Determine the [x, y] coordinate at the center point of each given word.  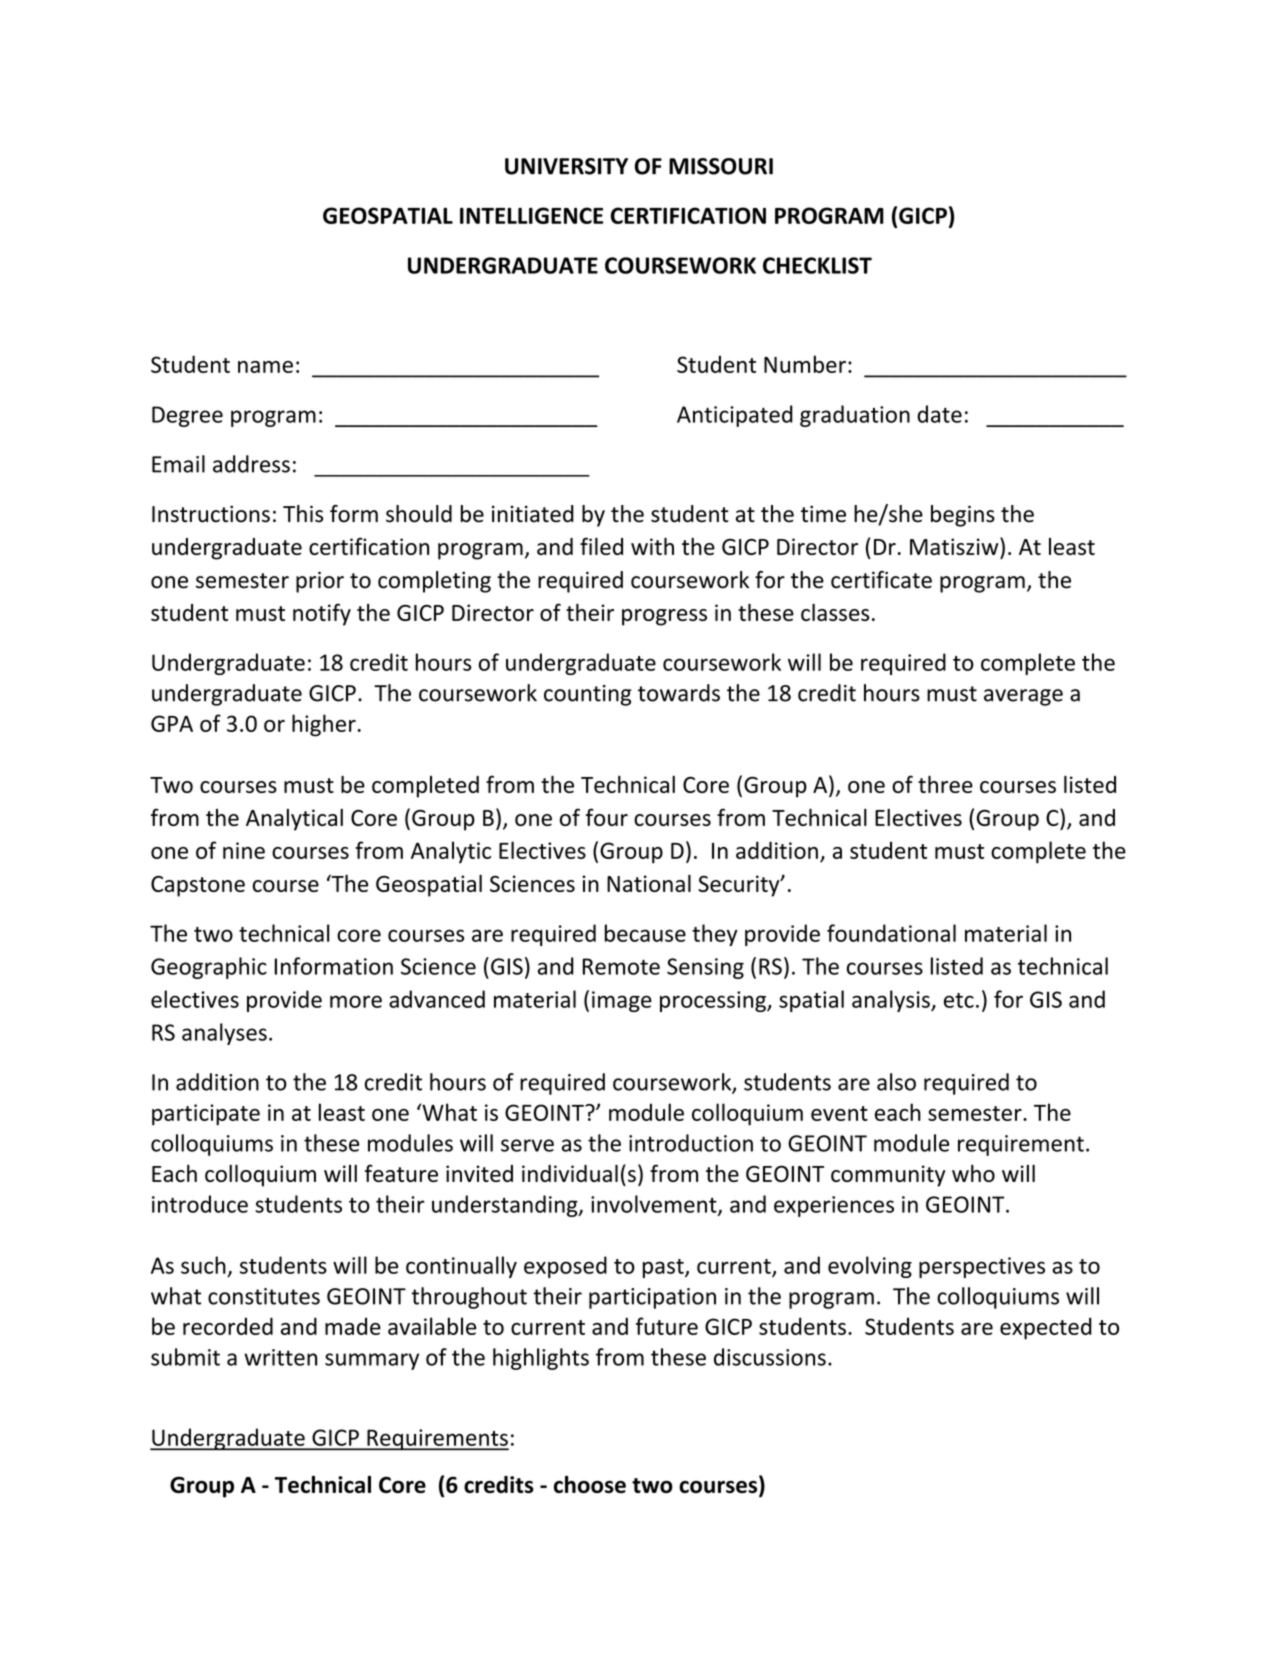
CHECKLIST [817, 265]
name [265, 367]
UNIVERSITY [566, 166]
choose [590, 1484]
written [280, 1357]
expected [1046, 1328]
